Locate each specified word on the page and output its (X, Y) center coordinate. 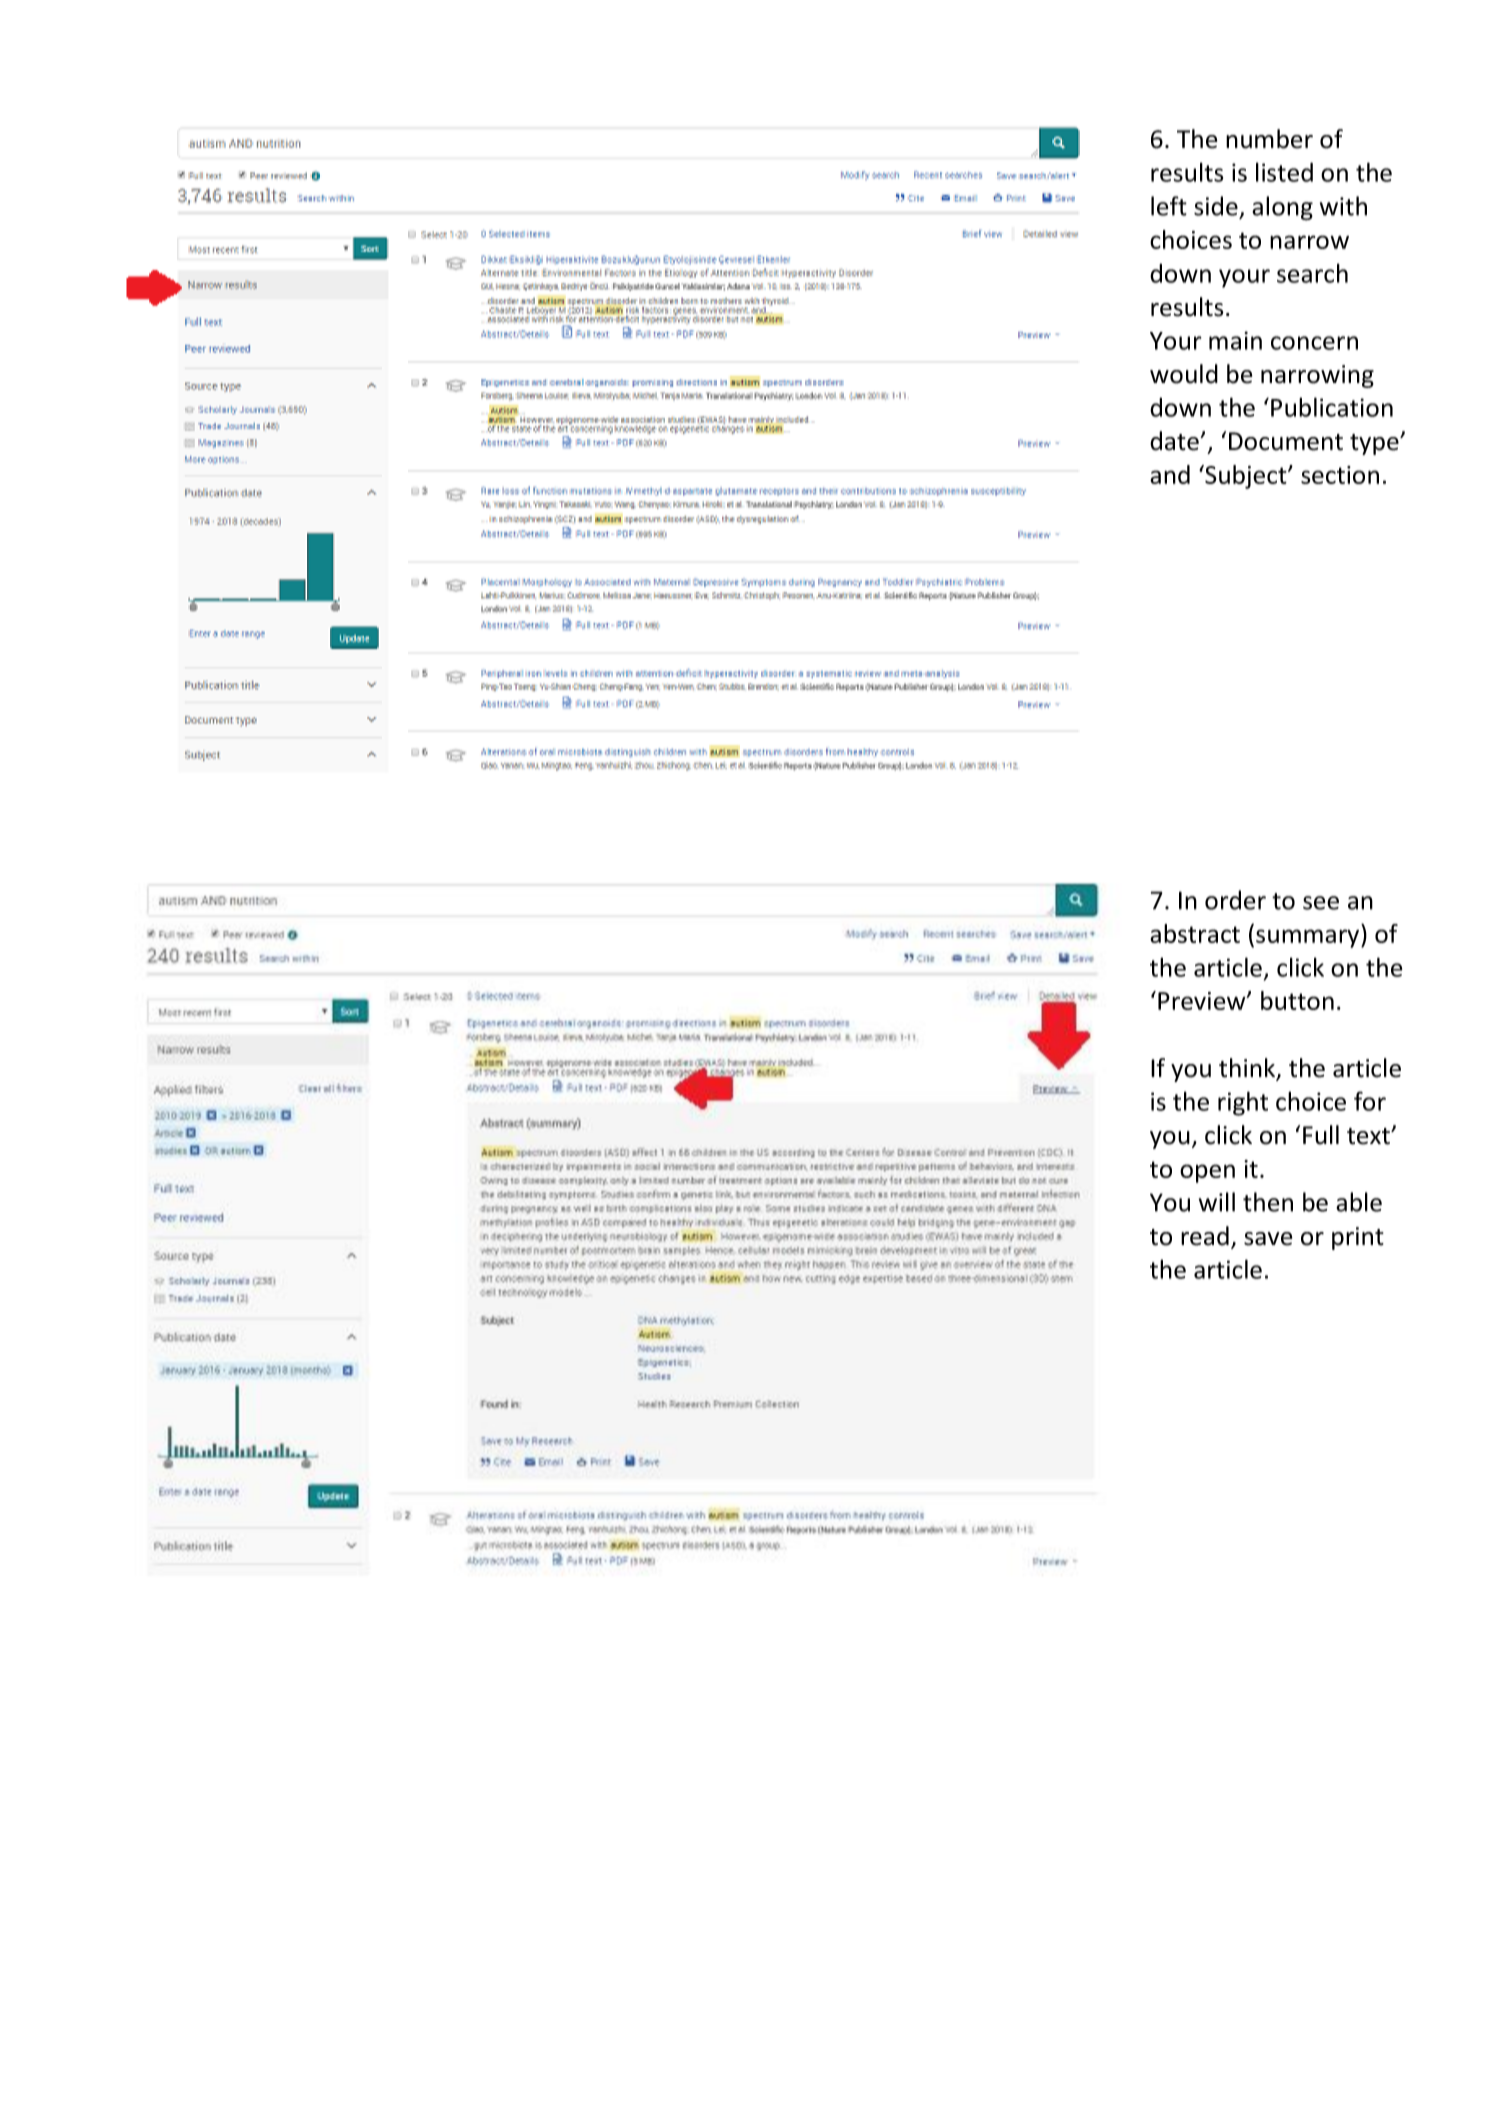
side (1216, 206)
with (1343, 206)
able (1359, 1202)
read (1205, 1236)
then (1268, 1202)
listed (1284, 172)
